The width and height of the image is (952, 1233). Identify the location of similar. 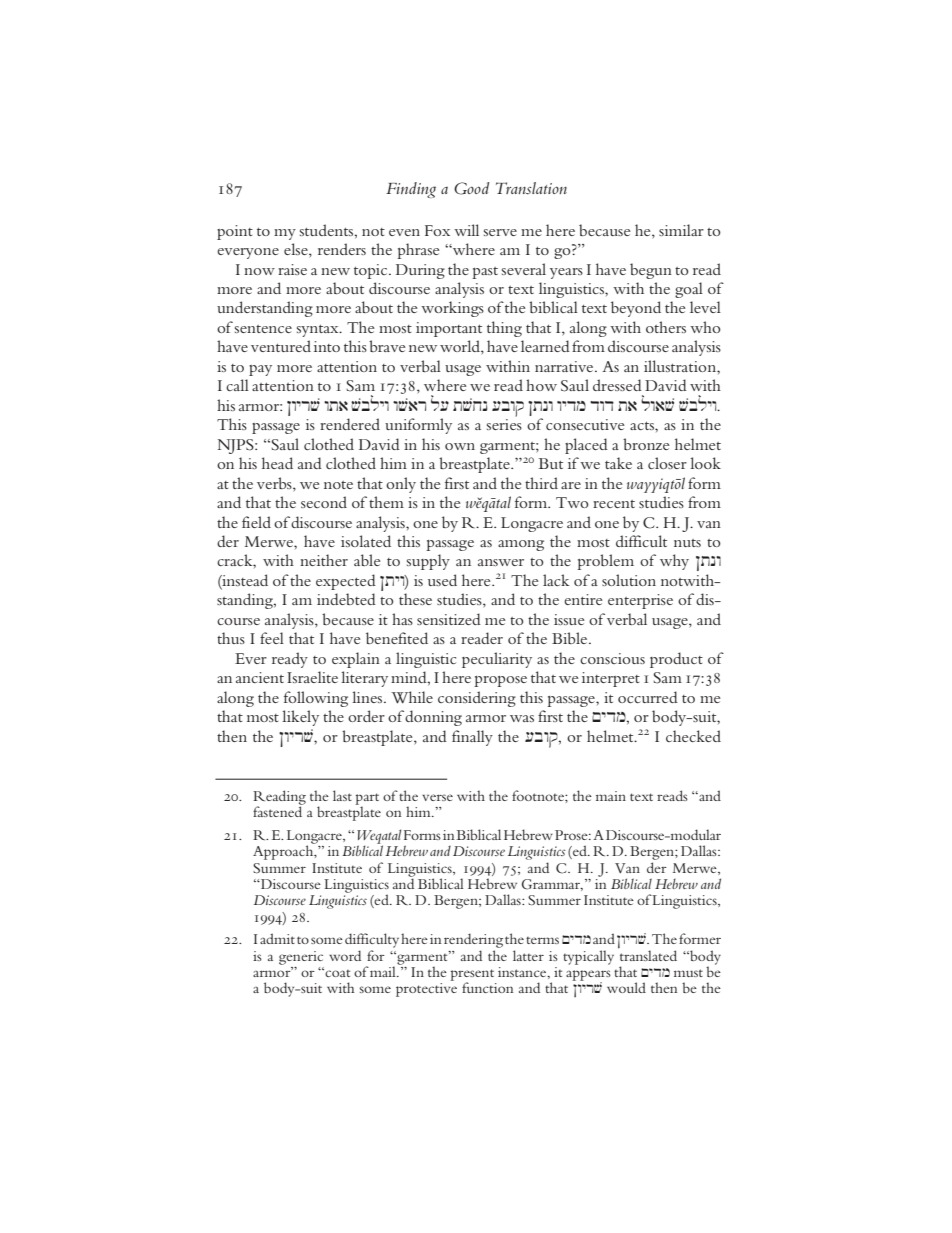
(681, 230).
